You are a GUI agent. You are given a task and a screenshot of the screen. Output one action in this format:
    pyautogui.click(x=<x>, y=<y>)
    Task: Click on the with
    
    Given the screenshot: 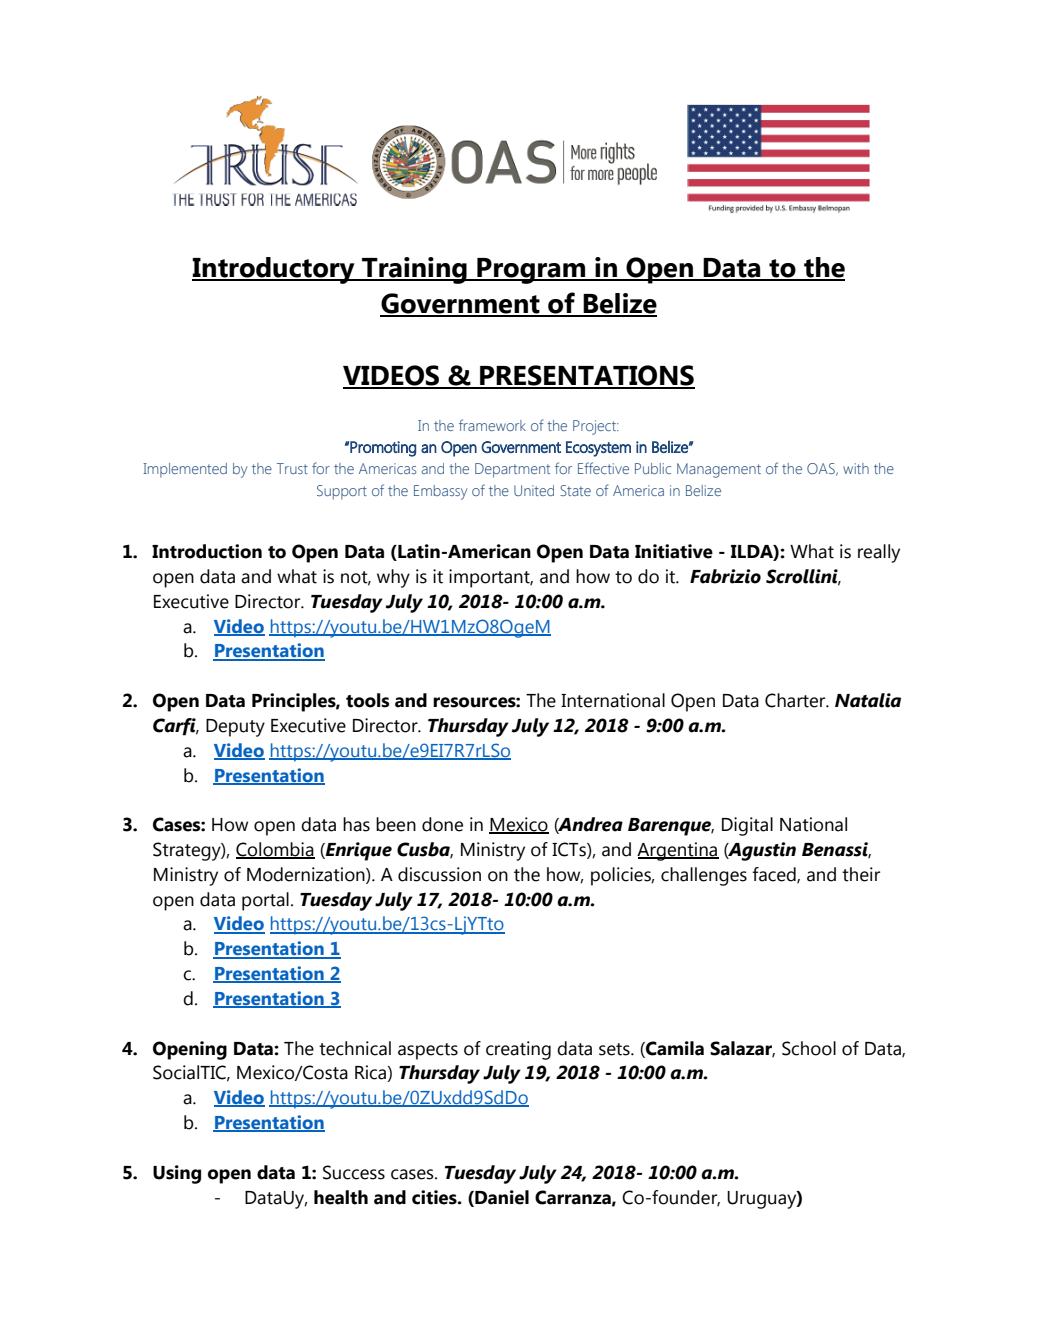 What is the action you would take?
    pyautogui.click(x=856, y=468)
